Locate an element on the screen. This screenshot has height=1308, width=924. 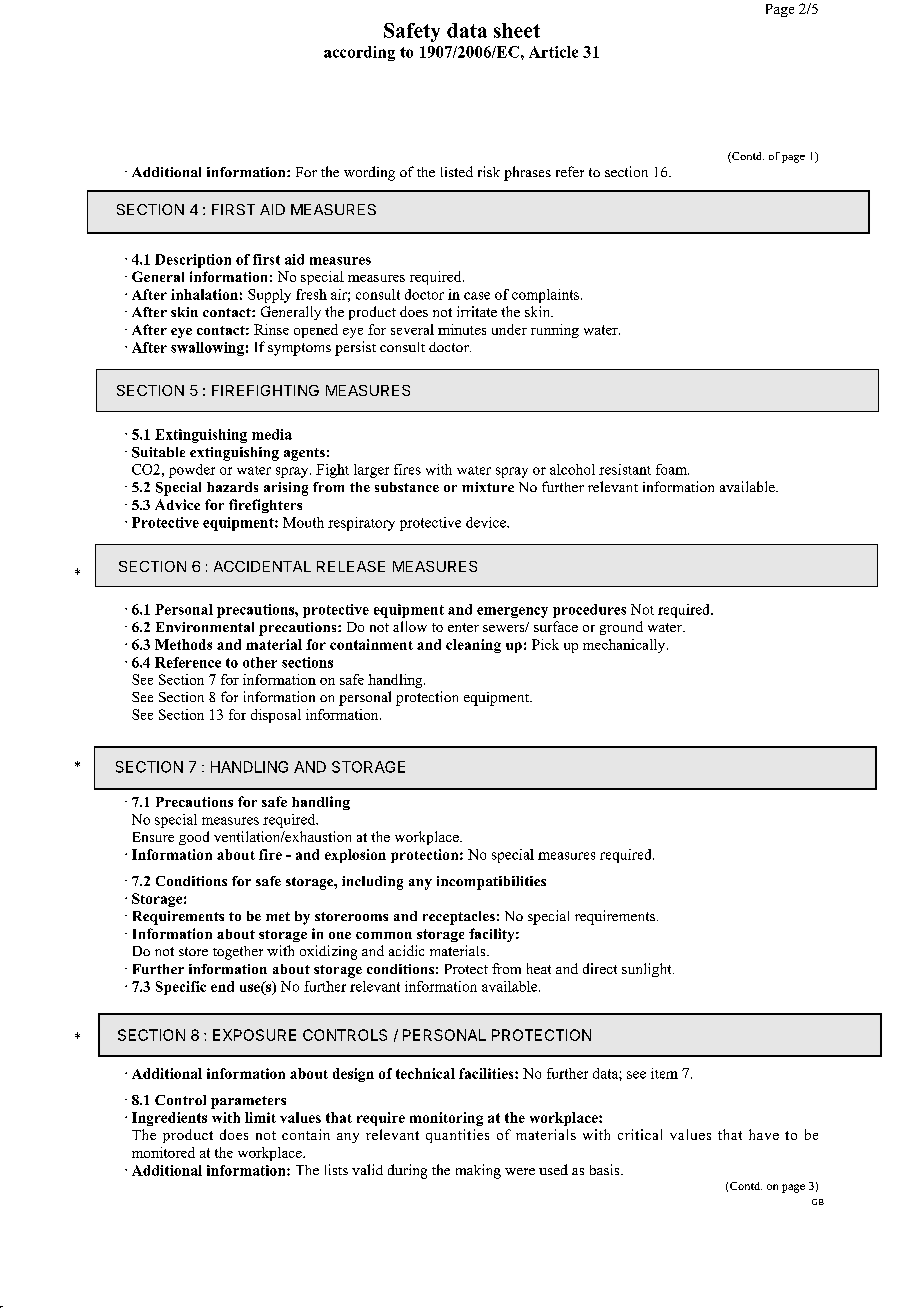
ground is located at coordinates (621, 628).
